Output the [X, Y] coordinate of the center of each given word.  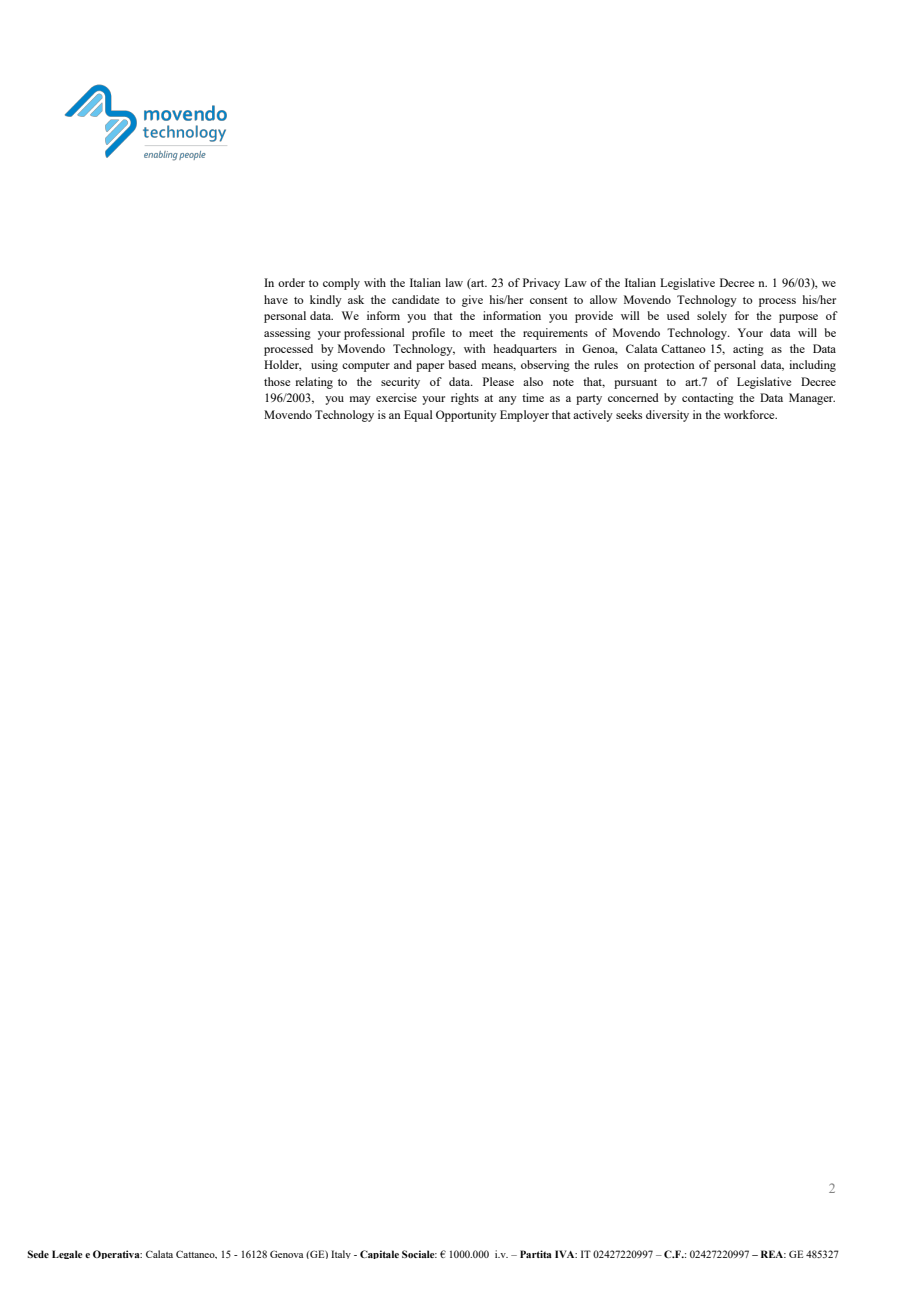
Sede [38, 1254]
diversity [667, 416]
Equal [418, 416]
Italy [341, 1254]
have [276, 299]
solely [712, 317]
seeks [629, 414]
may [360, 400]
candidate [415, 299]
